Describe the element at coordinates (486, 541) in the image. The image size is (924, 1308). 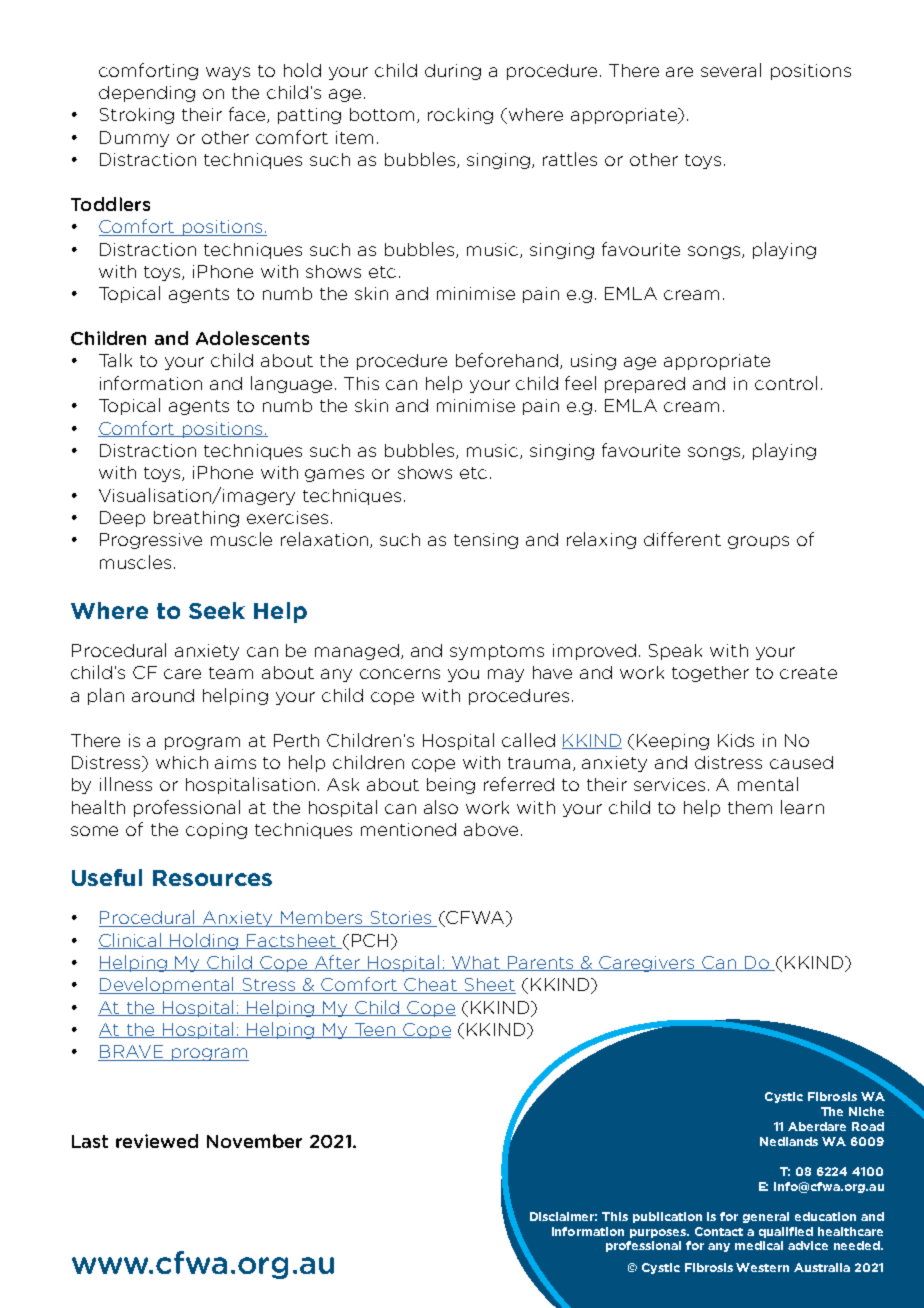
I see `tensing` at that location.
